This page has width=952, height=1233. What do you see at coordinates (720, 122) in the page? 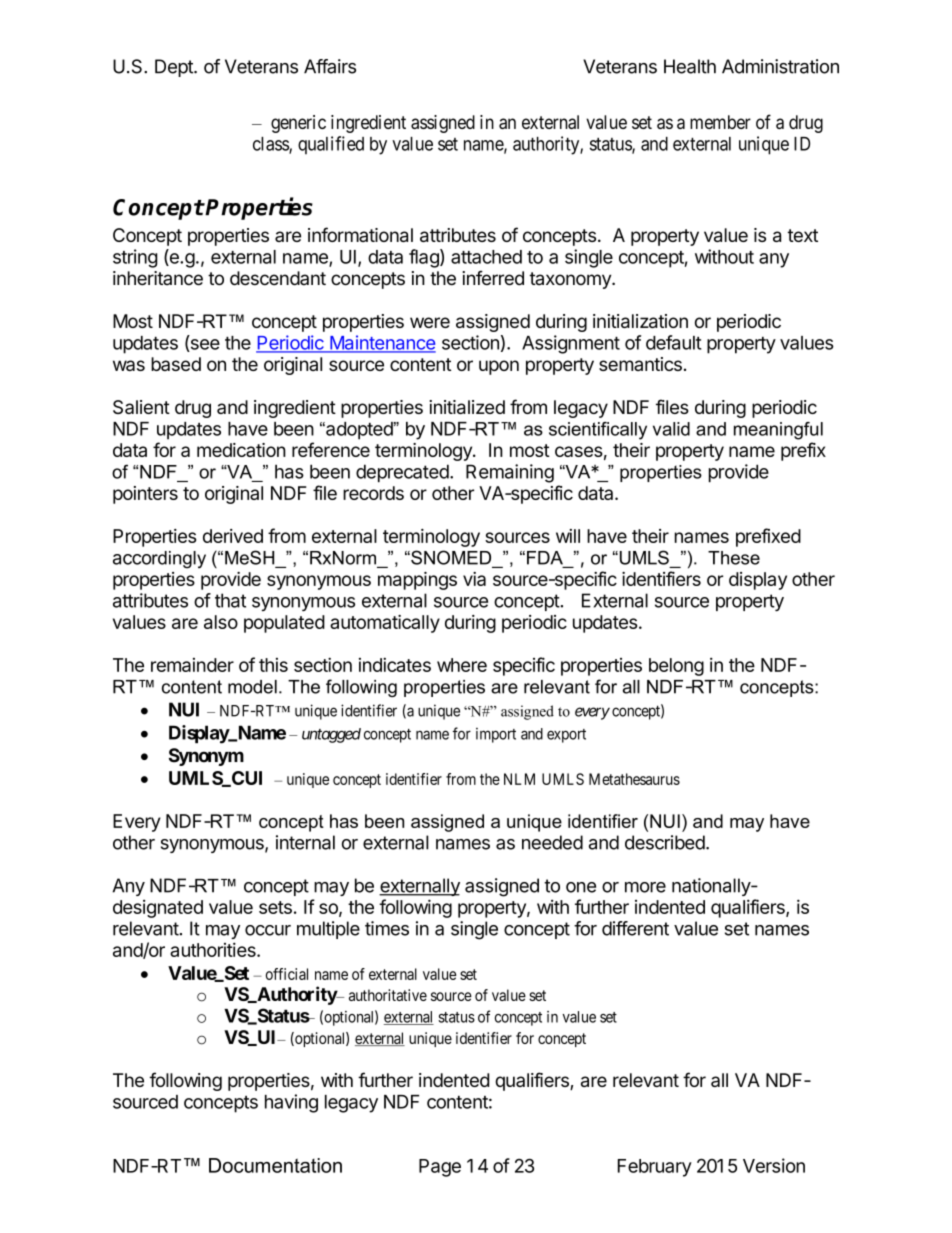
I see `member` at bounding box center [720, 122].
